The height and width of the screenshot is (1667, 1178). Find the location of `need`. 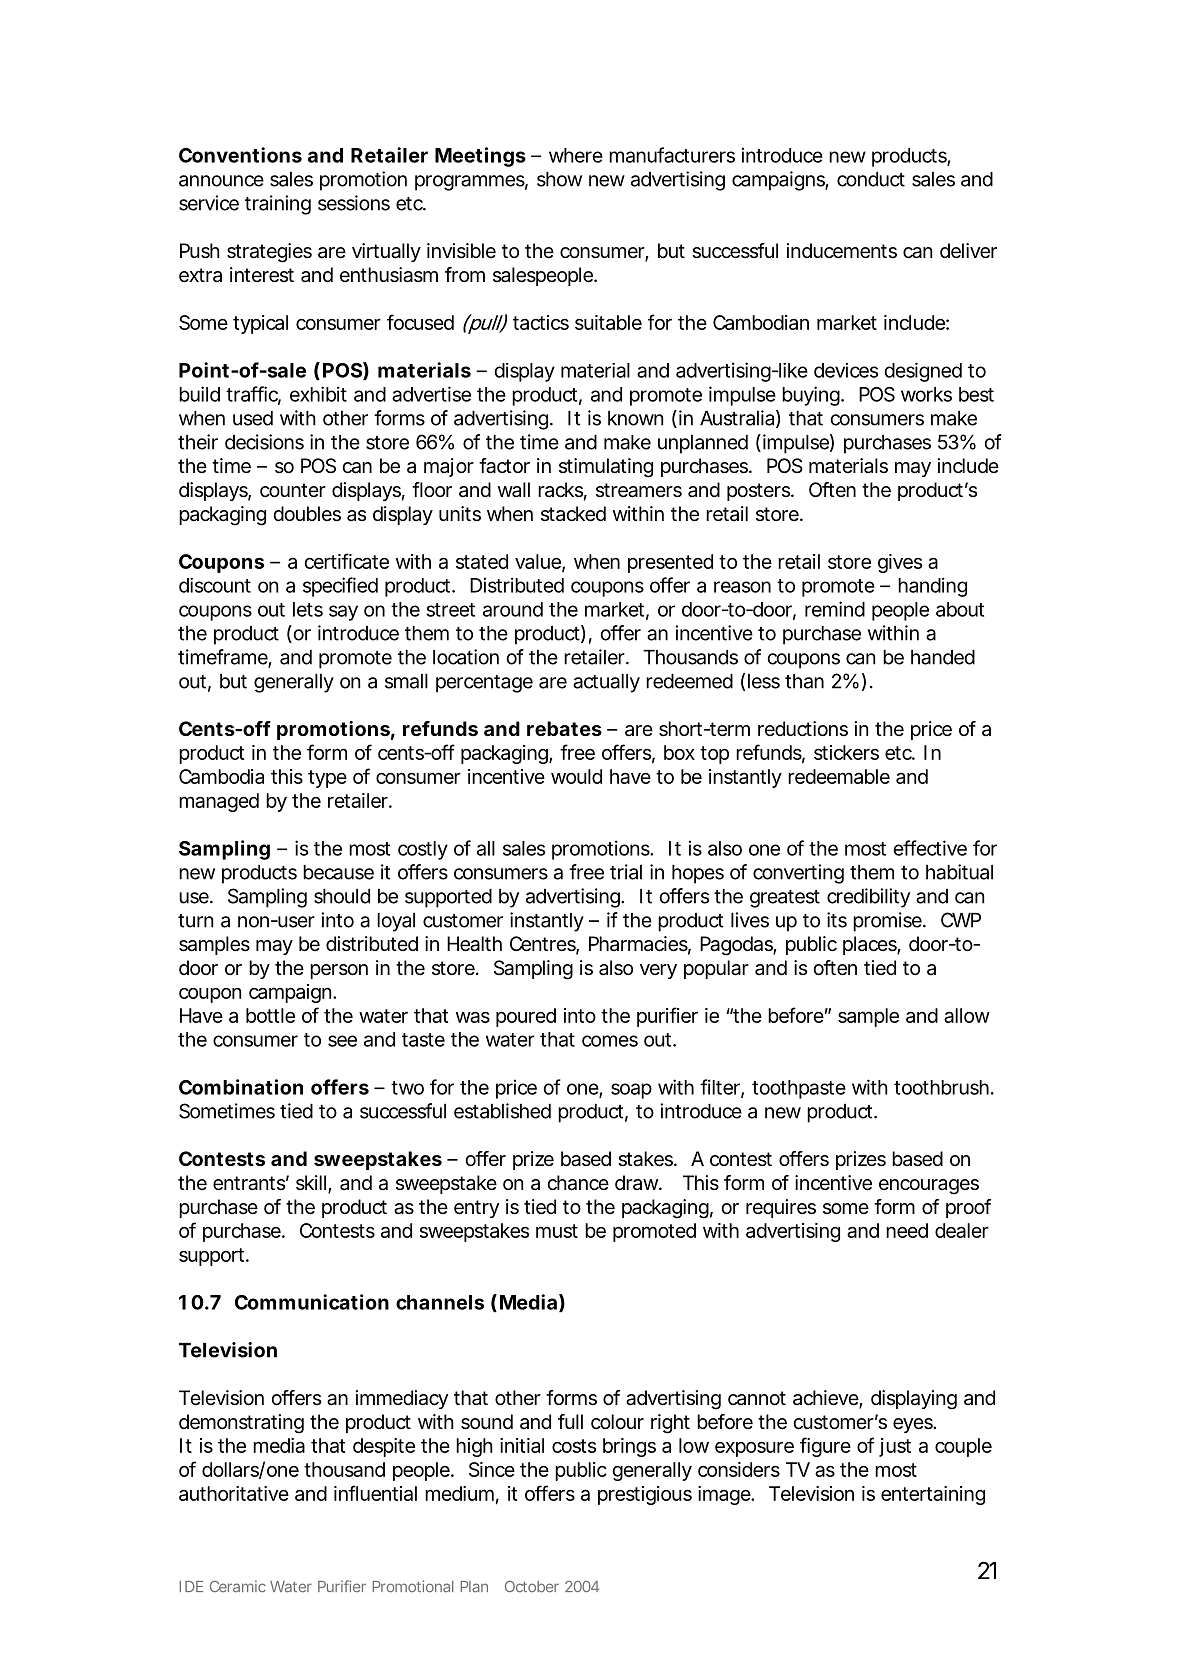

need is located at coordinates (907, 1230).
